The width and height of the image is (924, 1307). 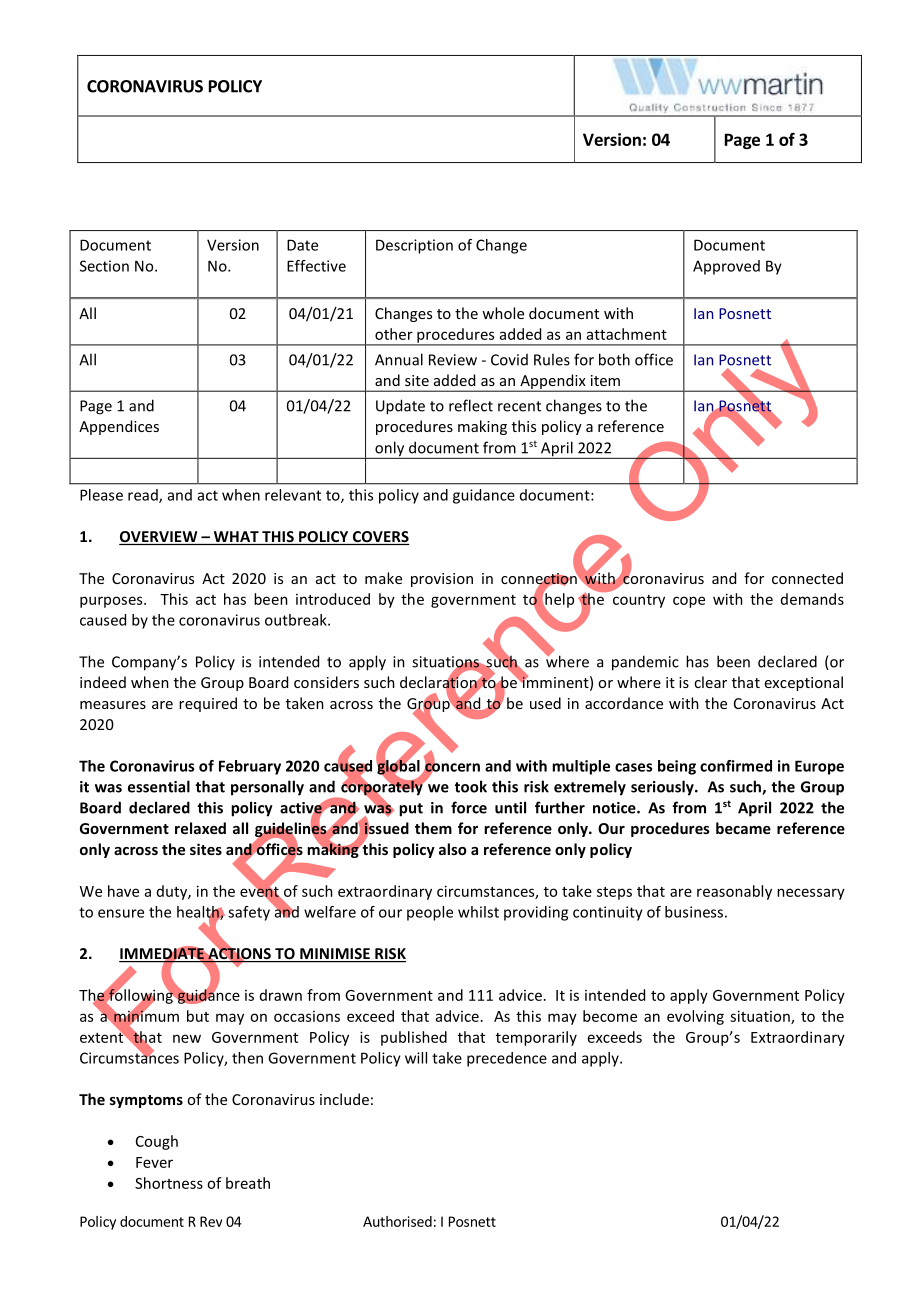 I want to click on Approved, so click(x=726, y=267).
